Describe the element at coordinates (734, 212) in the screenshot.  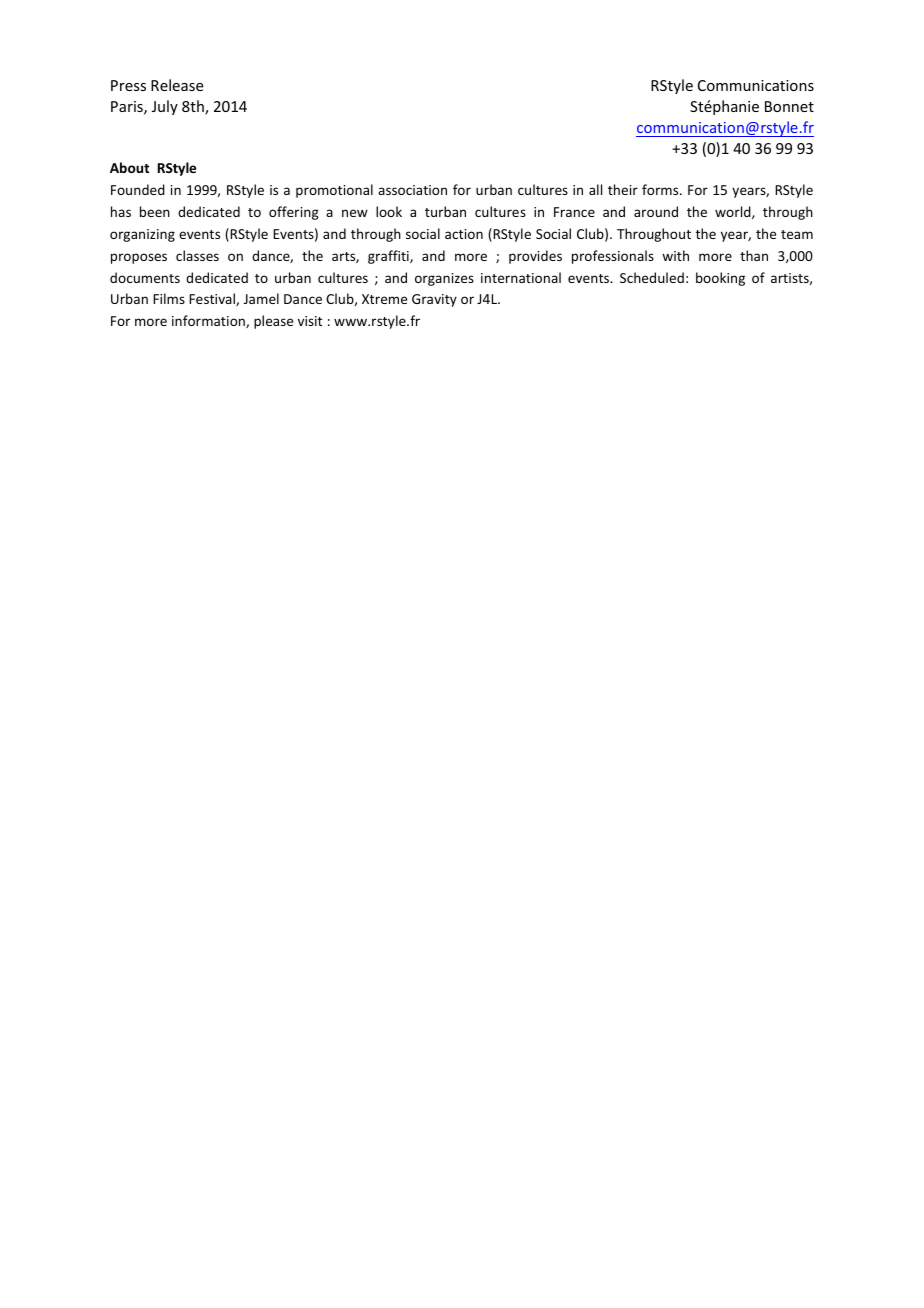
I see `world` at that location.
